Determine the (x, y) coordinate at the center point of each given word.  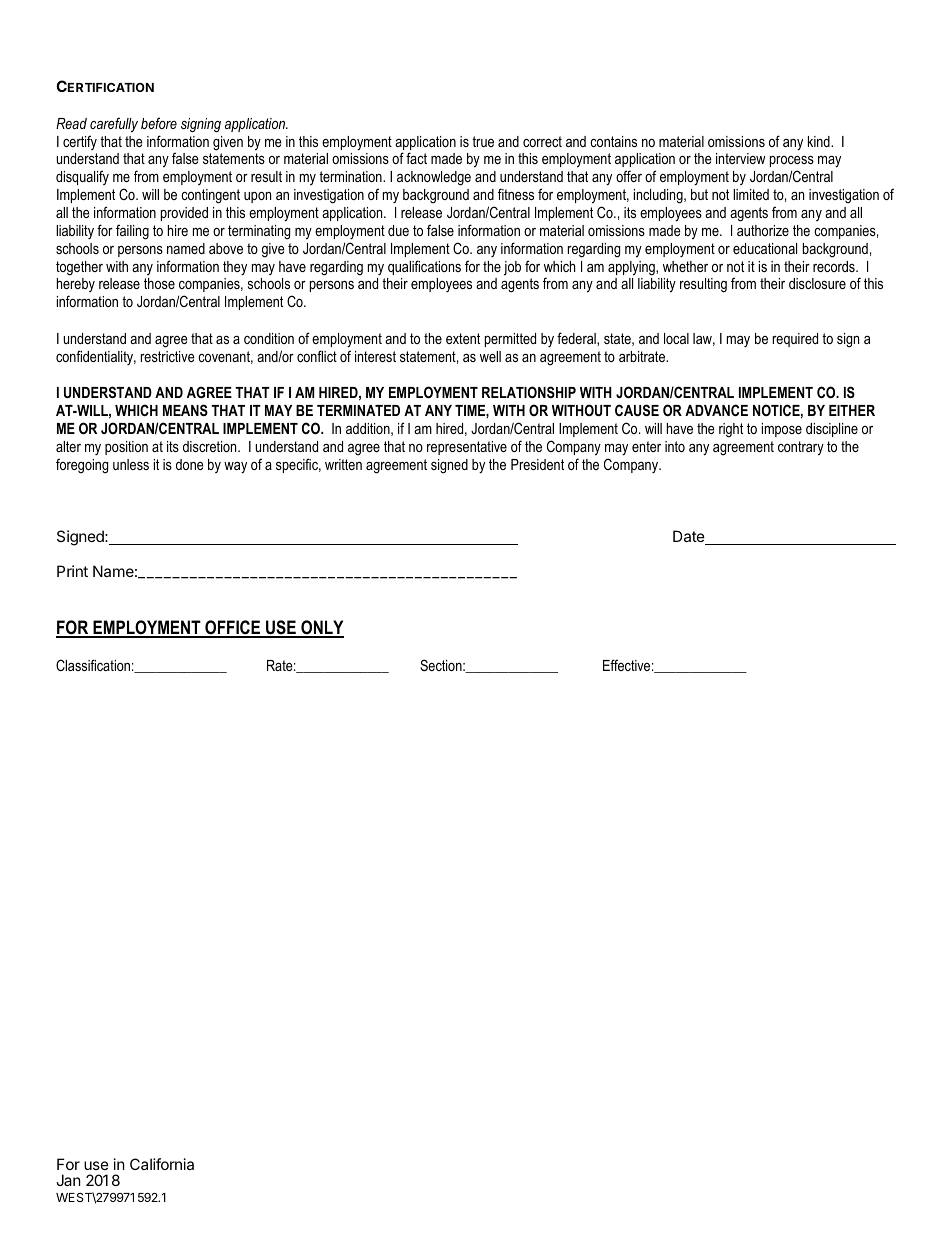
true (483, 141)
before (159, 123)
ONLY (321, 628)
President (537, 464)
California (162, 1164)
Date (690, 537)
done (190, 464)
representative (467, 448)
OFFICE (233, 628)
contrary (801, 448)
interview (740, 158)
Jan (68, 1180)
